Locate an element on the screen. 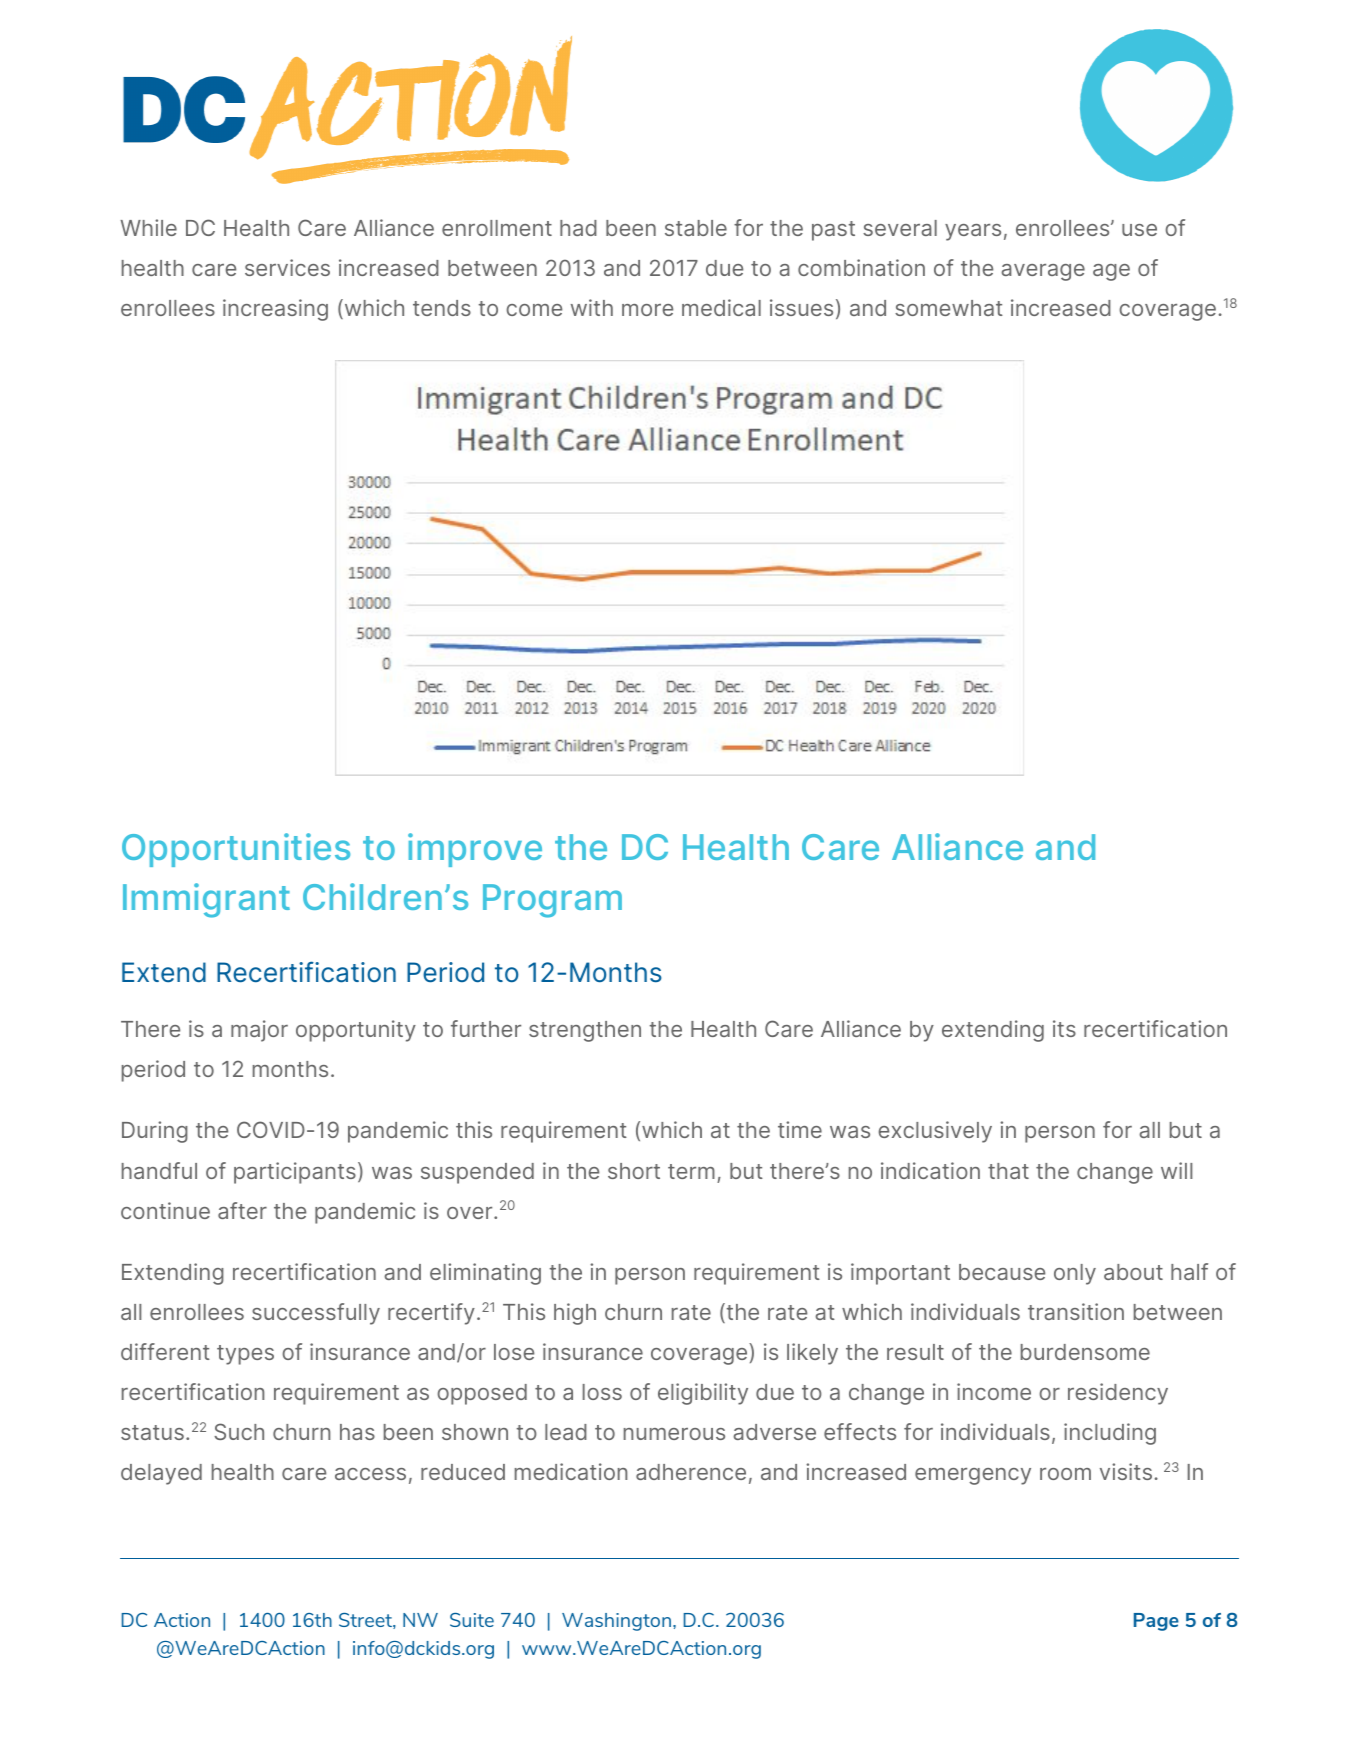  average is located at coordinates (1043, 272).
